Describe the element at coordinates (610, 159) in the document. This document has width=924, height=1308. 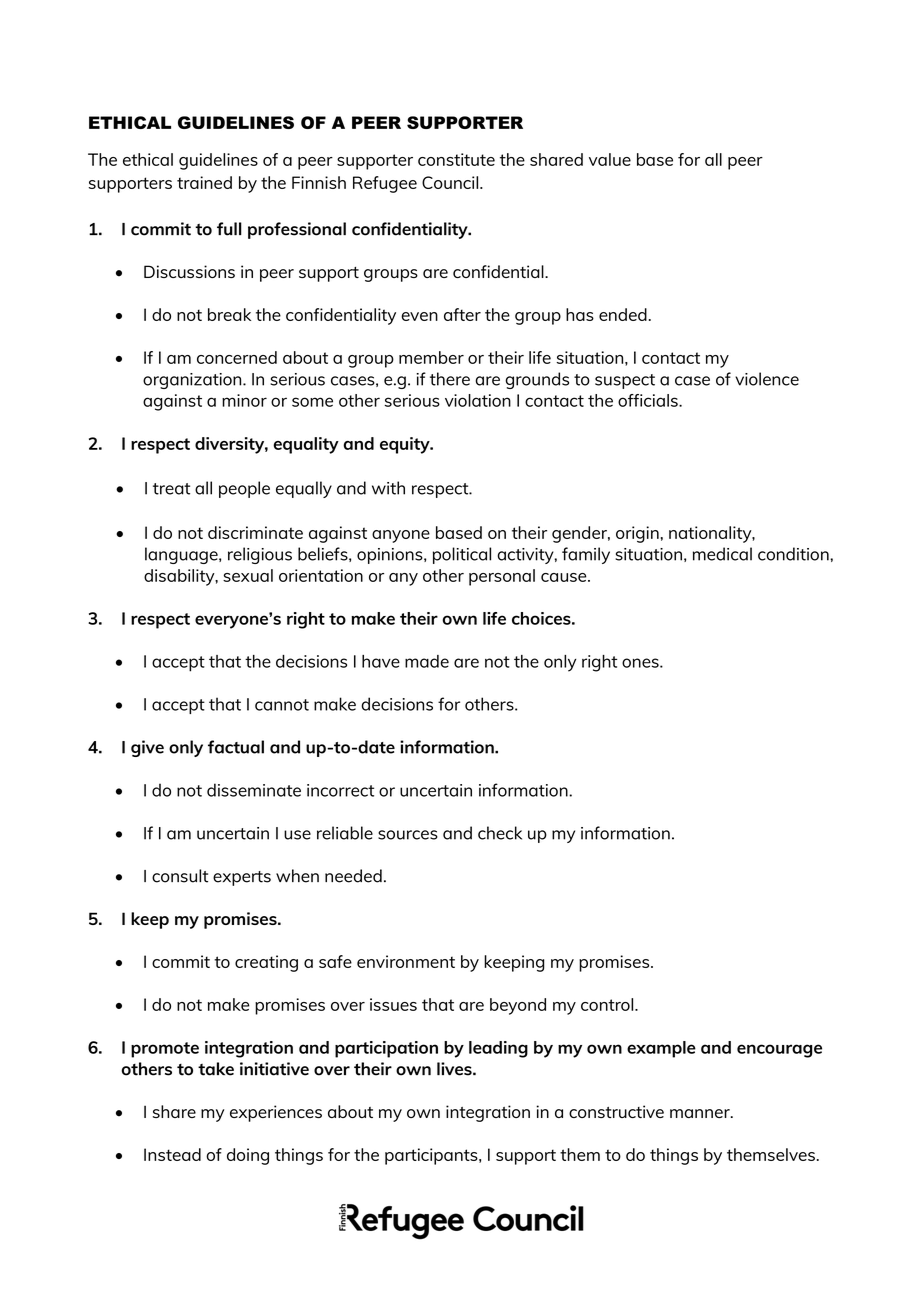
I see `value` at that location.
